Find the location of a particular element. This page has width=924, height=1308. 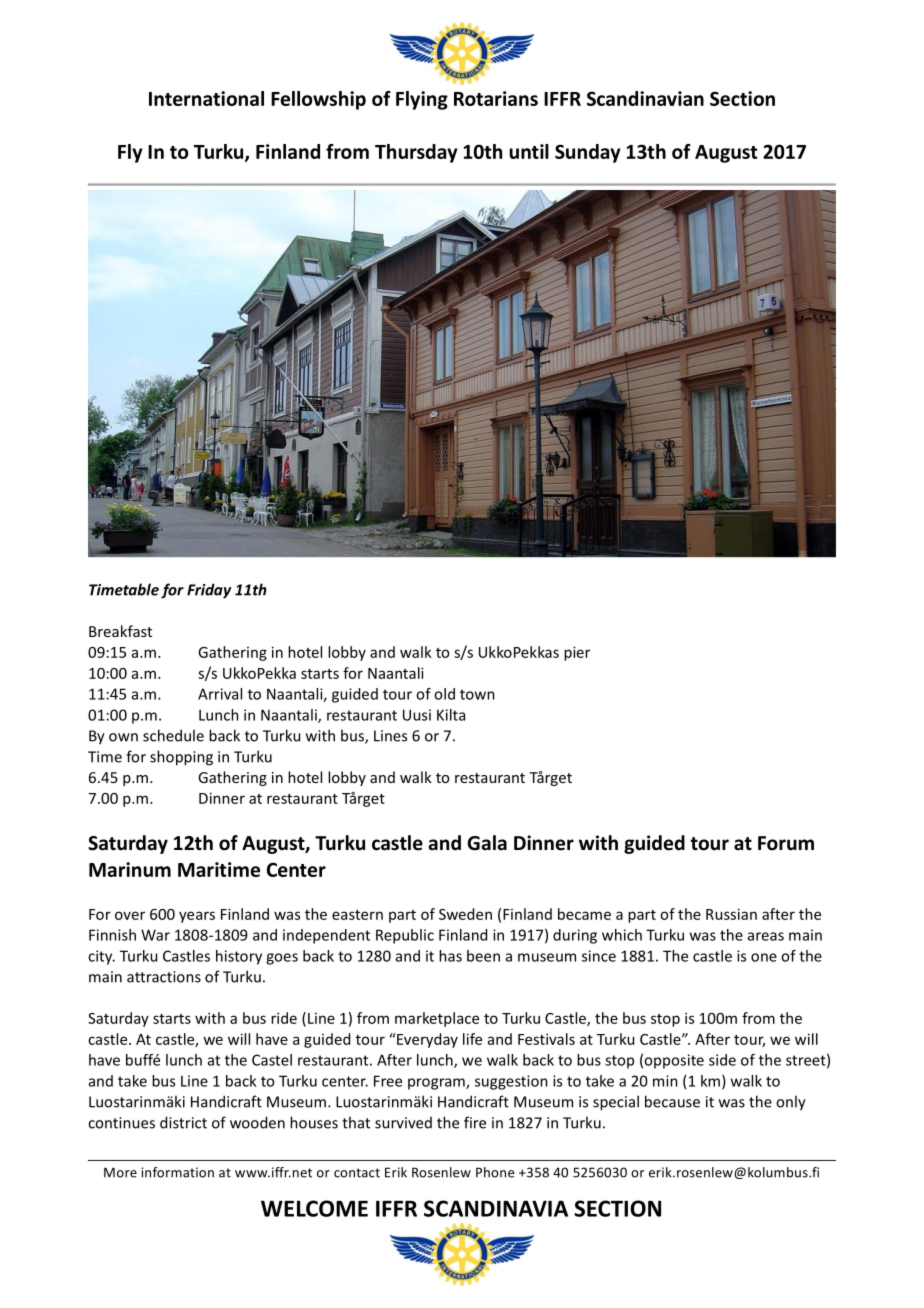

Thursday is located at coordinates (416, 153).
